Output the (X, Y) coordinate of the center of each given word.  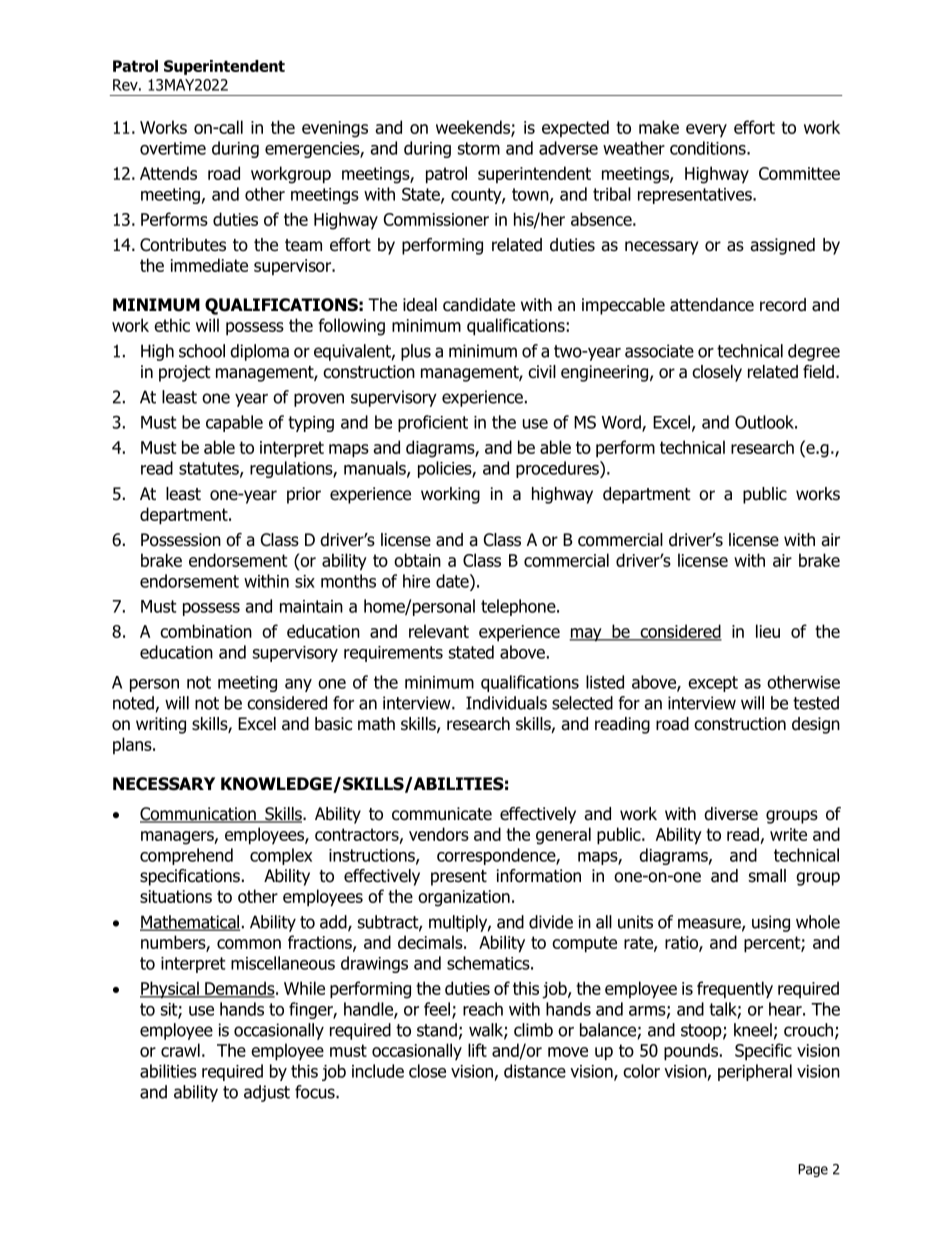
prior (304, 495)
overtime (173, 148)
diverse (731, 814)
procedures (558, 469)
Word (622, 423)
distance (535, 1071)
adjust (267, 1093)
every (706, 130)
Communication (199, 815)
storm (479, 148)
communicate (442, 814)
